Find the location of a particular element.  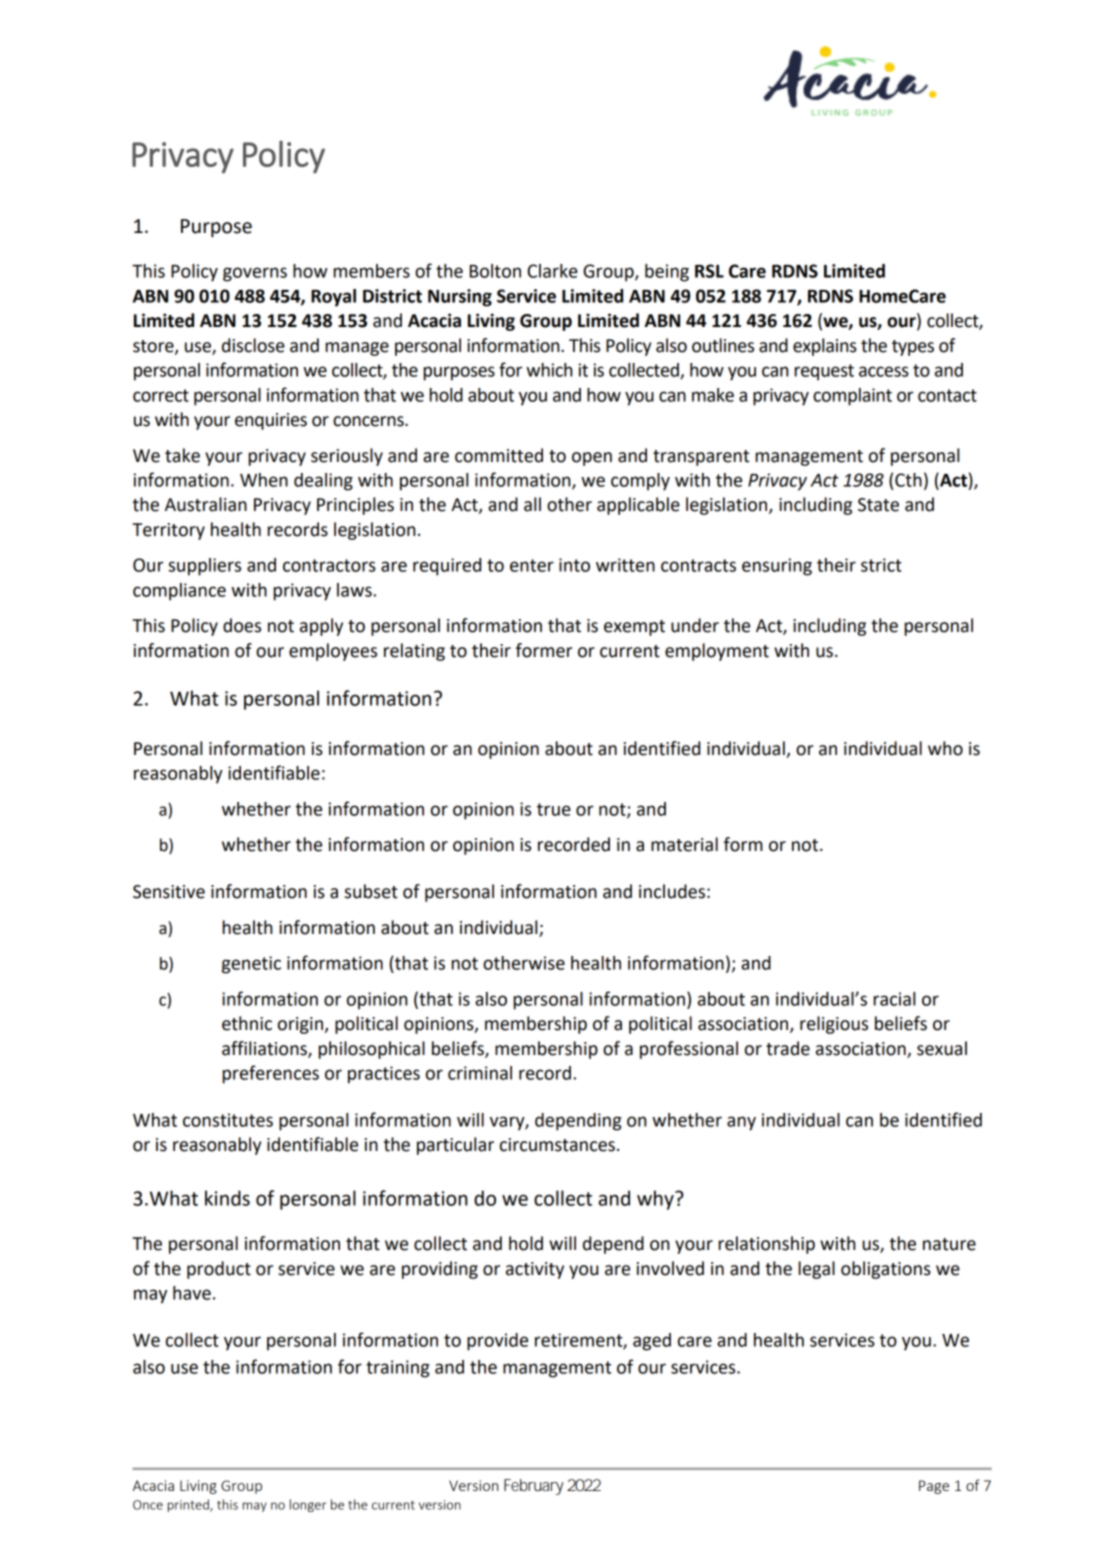

Clarke is located at coordinates (552, 271).
